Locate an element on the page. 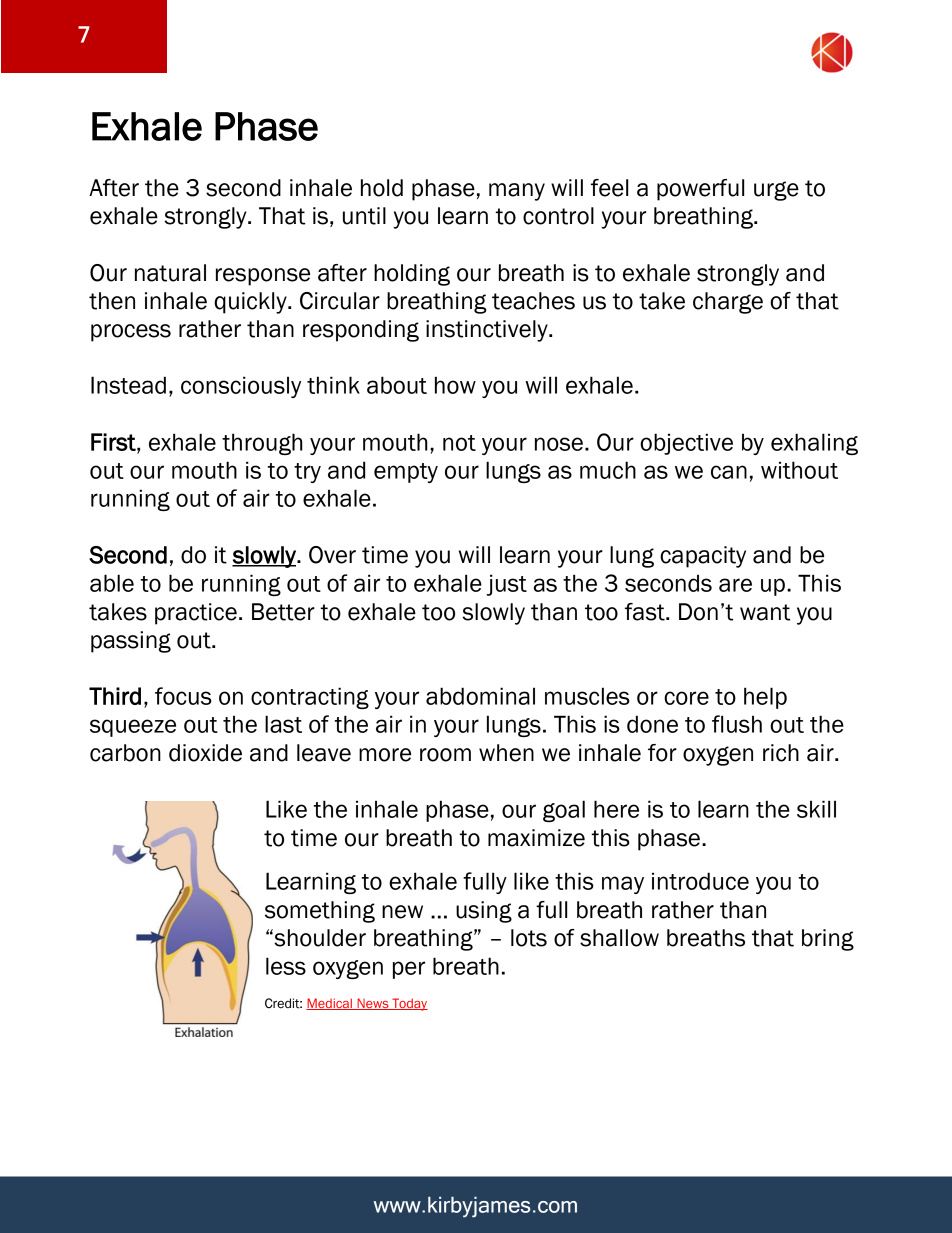 The height and width of the page is (1233, 952). natural is located at coordinates (170, 273).
